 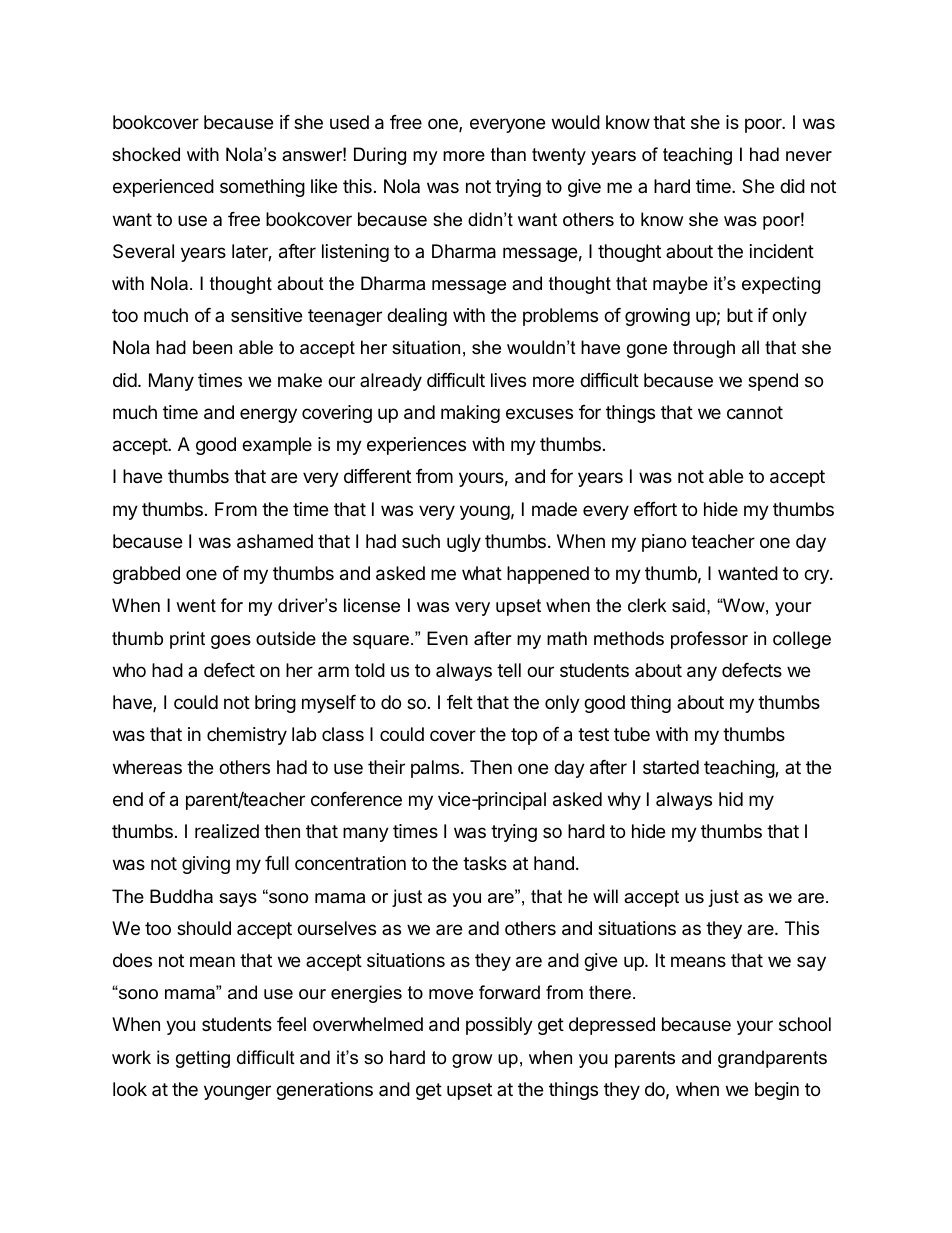 I want to click on than, so click(x=508, y=154).
